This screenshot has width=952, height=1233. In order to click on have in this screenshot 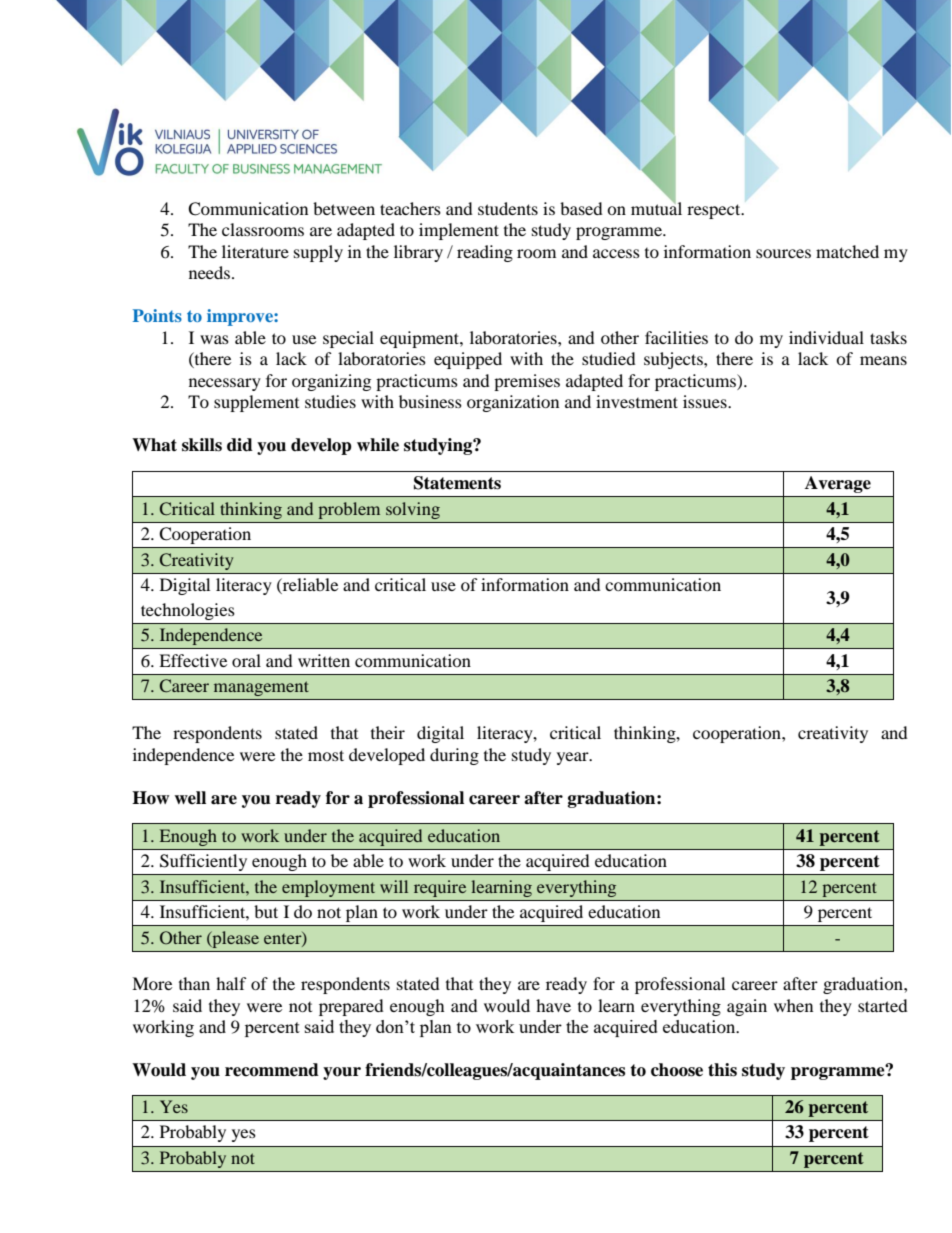, I will do `click(553, 1005)`.
